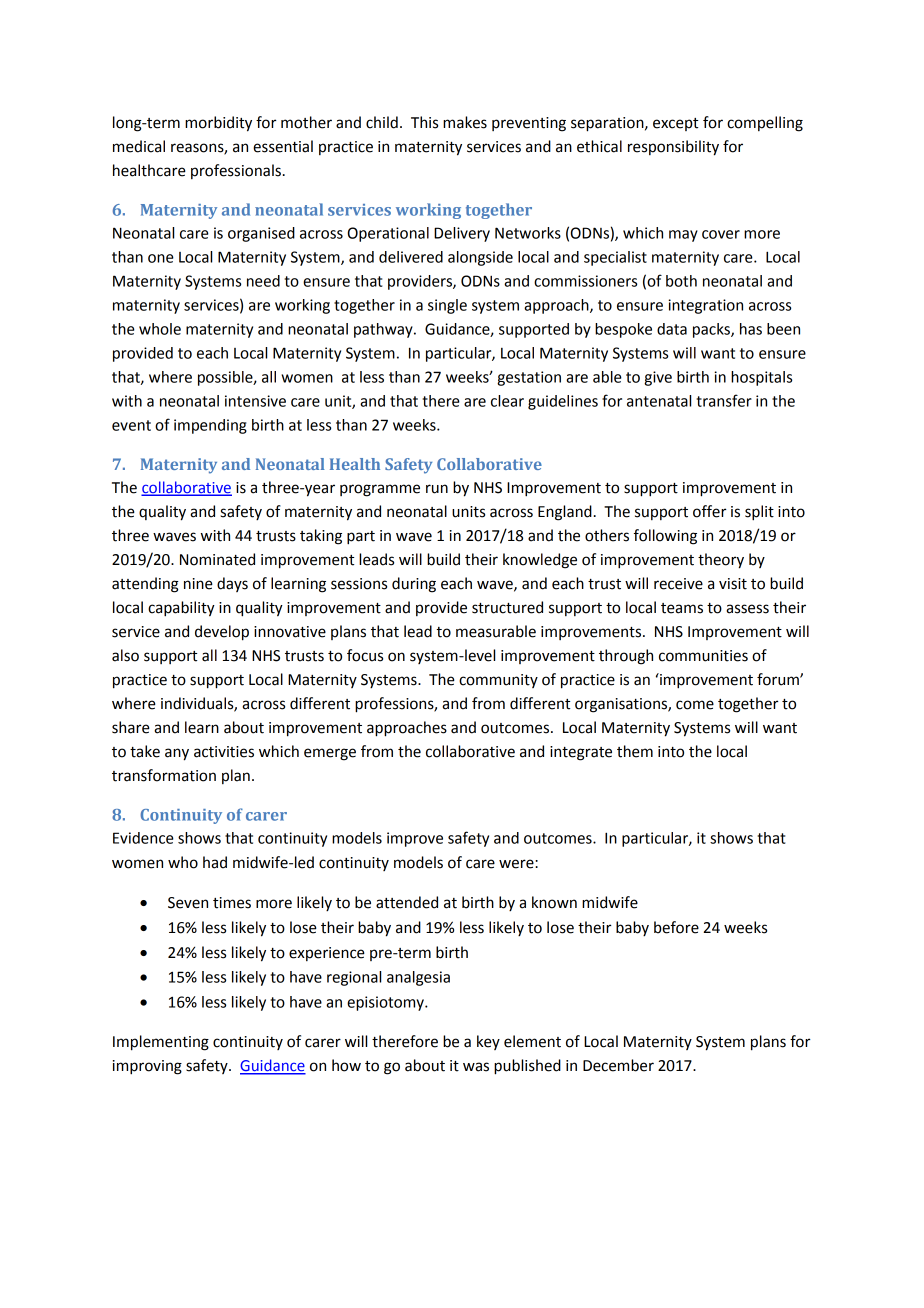 Image resolution: width=924 pixels, height=1308 pixels. I want to click on responsibility, so click(673, 148).
